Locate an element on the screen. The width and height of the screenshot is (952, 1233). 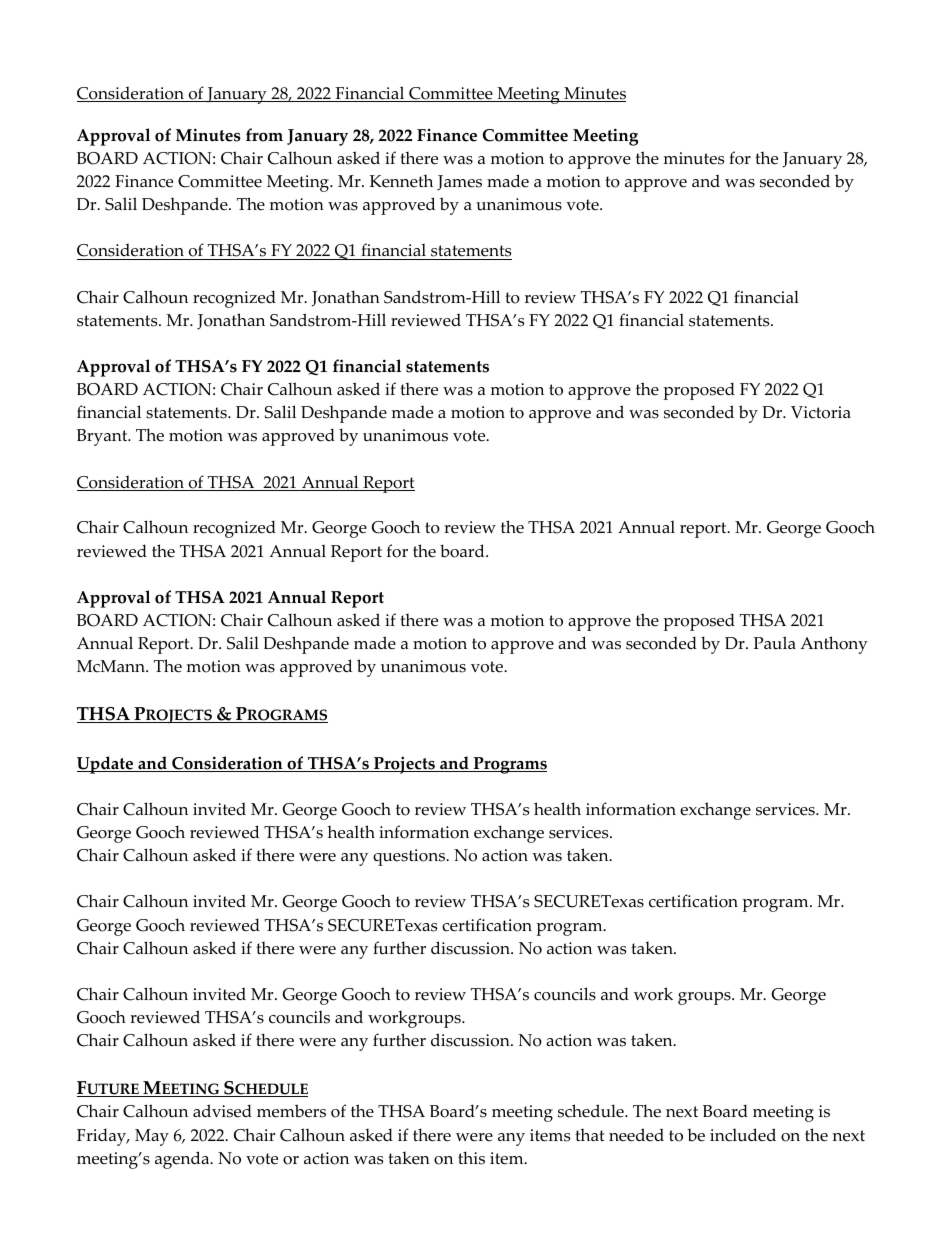
Paula is located at coordinates (775, 643).
